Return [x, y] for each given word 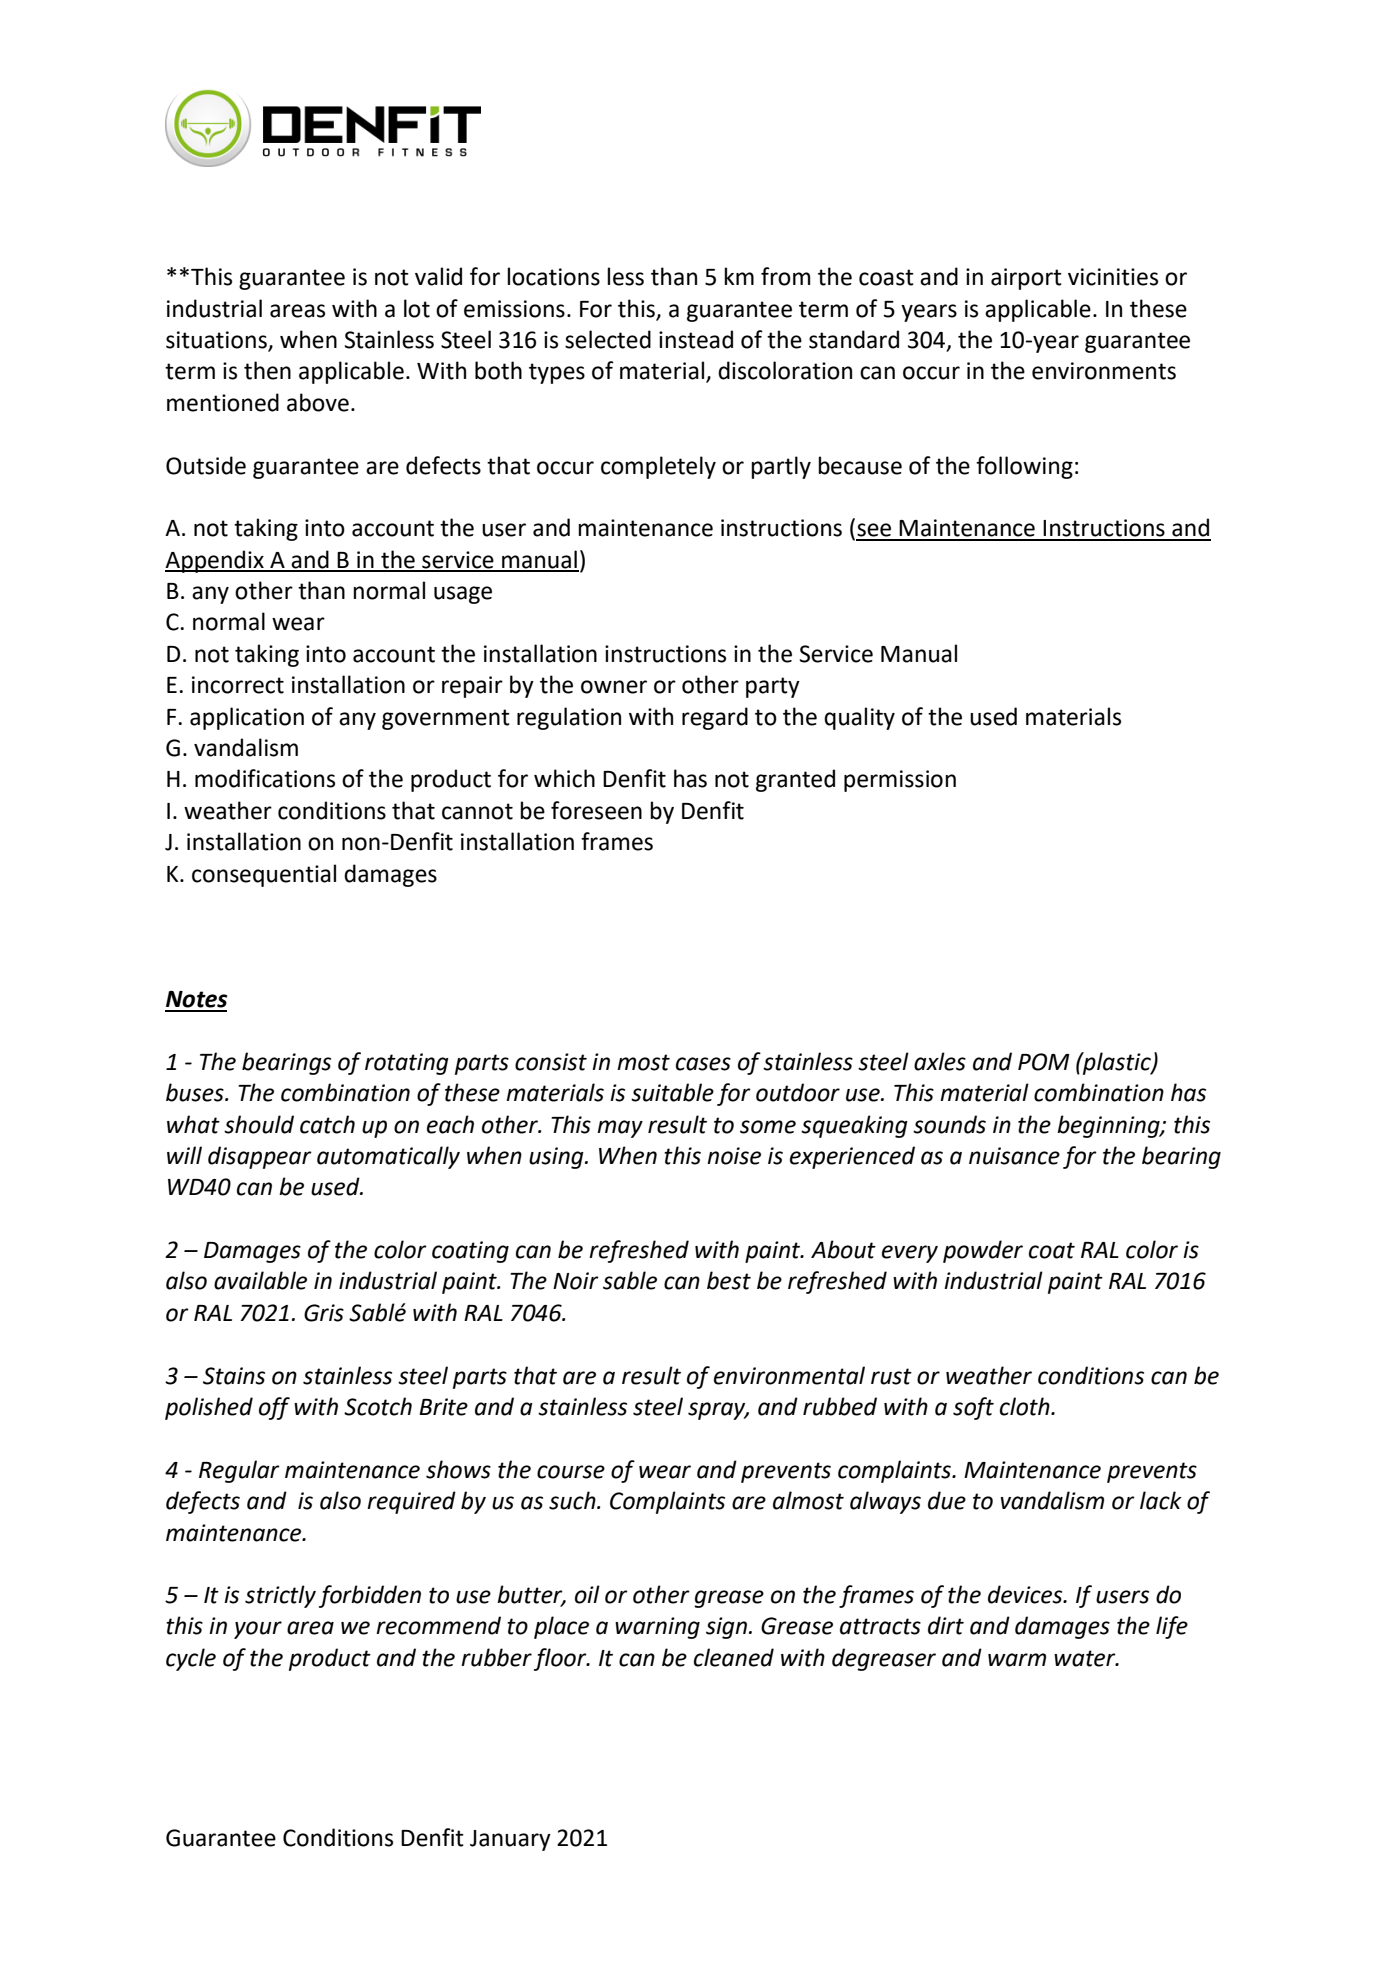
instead [696, 339]
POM [1043, 1062]
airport [1026, 279]
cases [703, 1064]
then [267, 370]
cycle [191, 1659]
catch [327, 1124]
